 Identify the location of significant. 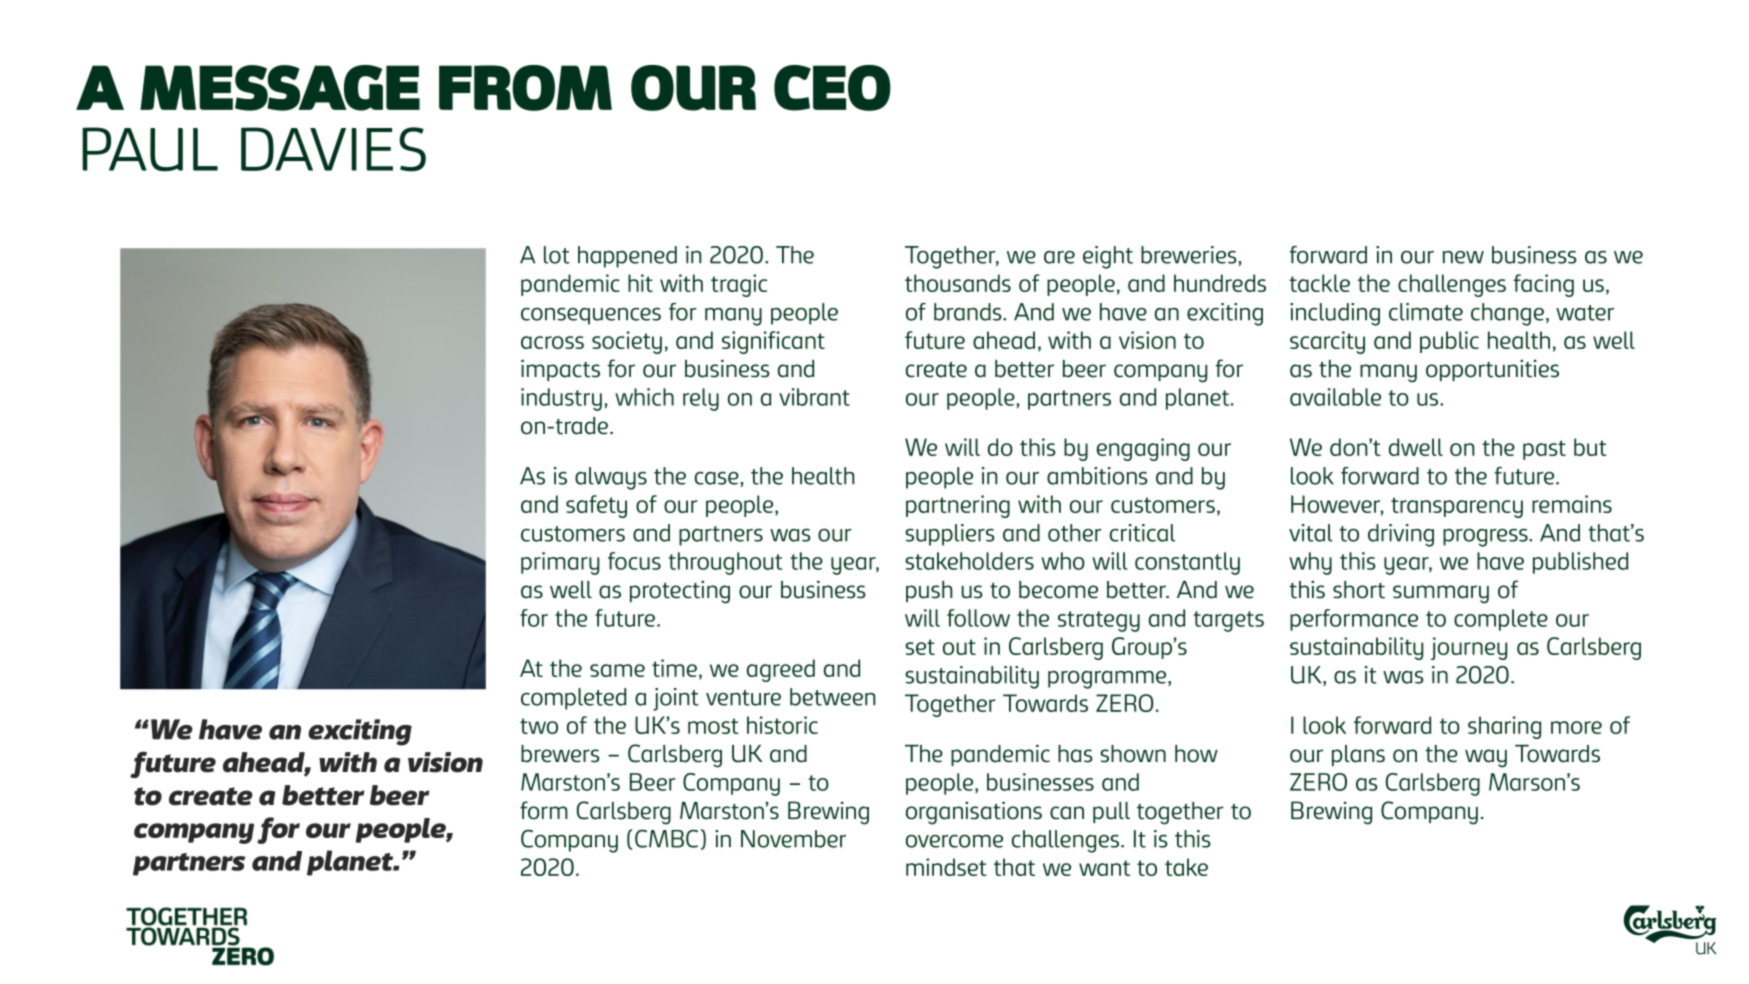
(773, 342).
